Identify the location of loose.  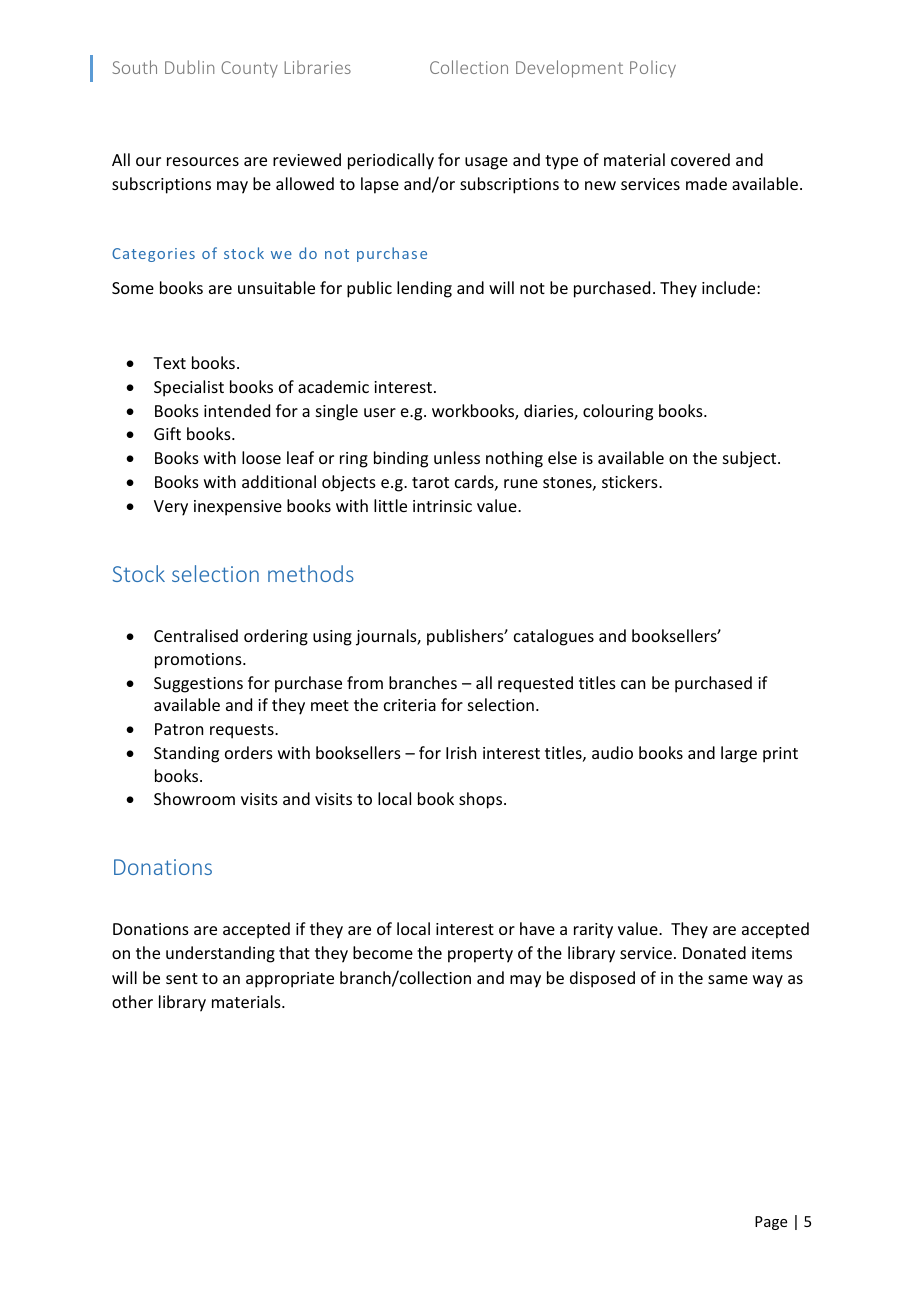
(261, 457).
